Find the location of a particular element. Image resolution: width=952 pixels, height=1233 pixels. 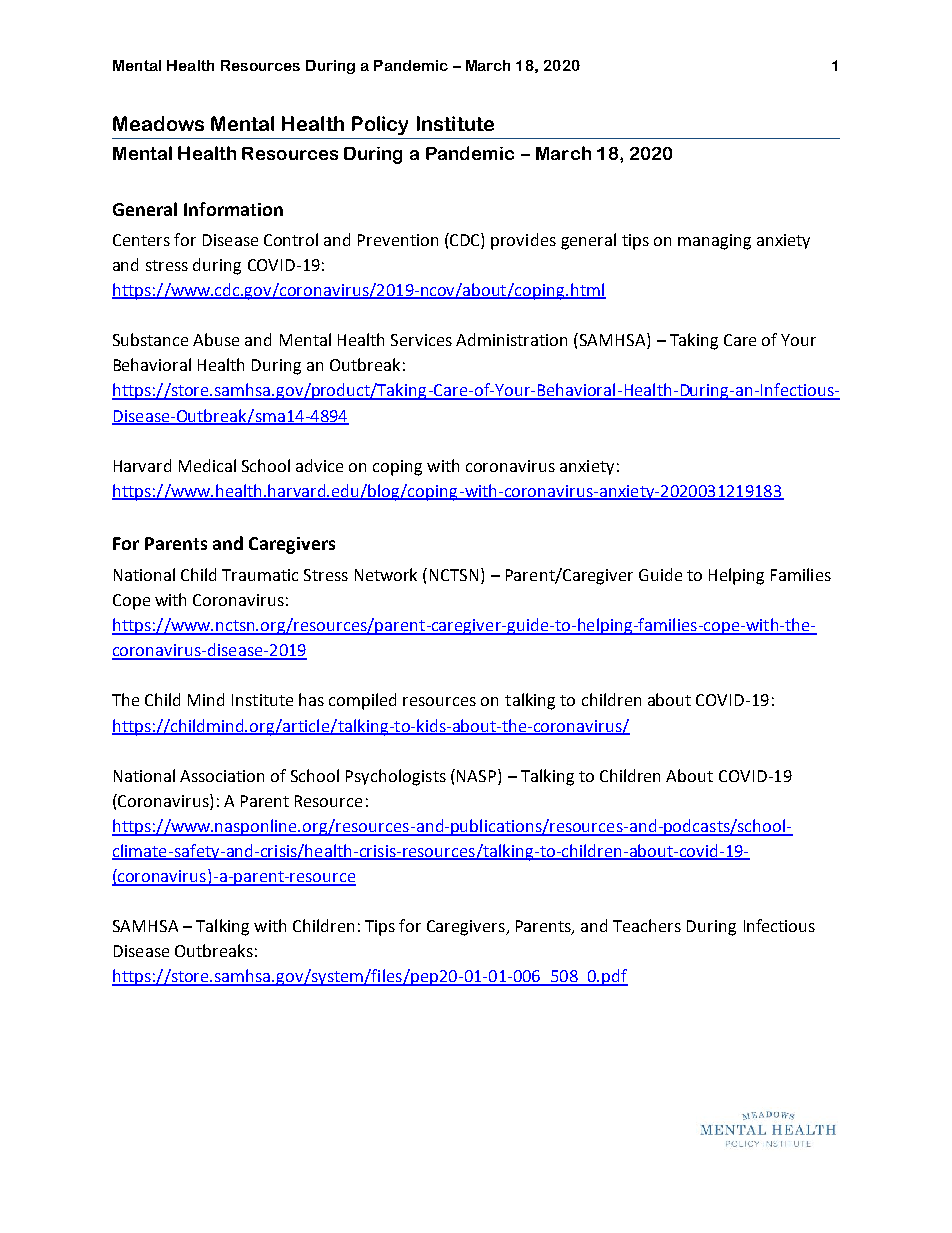

Association is located at coordinates (222, 776).
